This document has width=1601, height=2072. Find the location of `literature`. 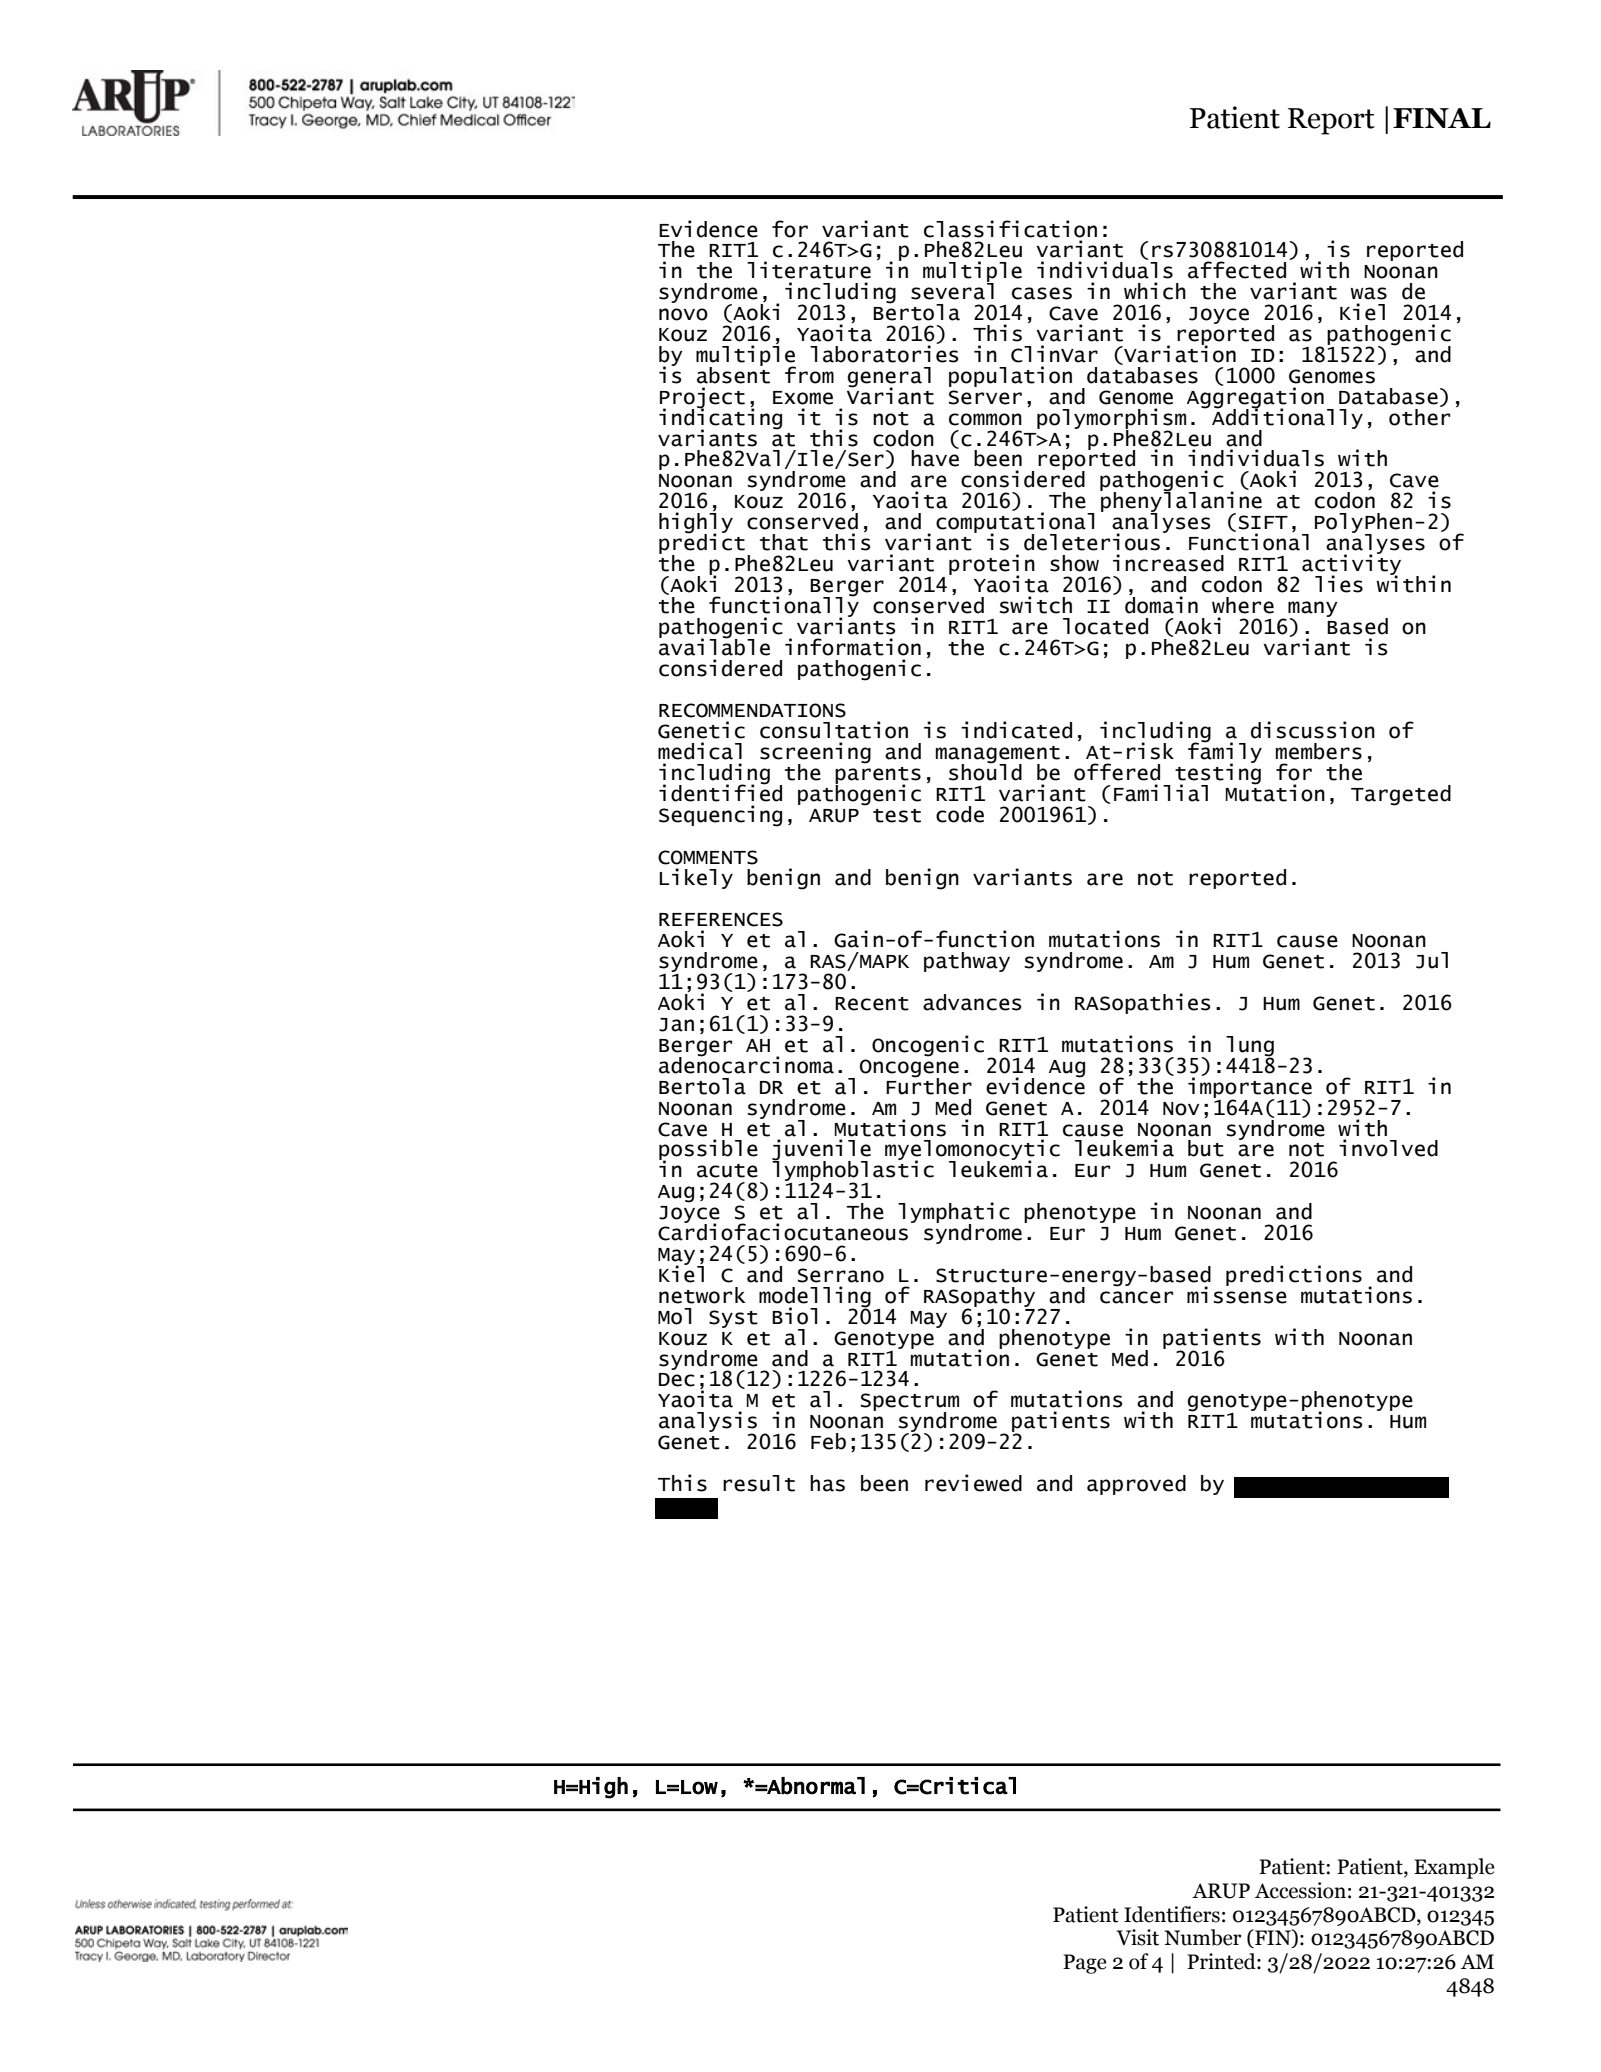

literature is located at coordinates (809, 270).
